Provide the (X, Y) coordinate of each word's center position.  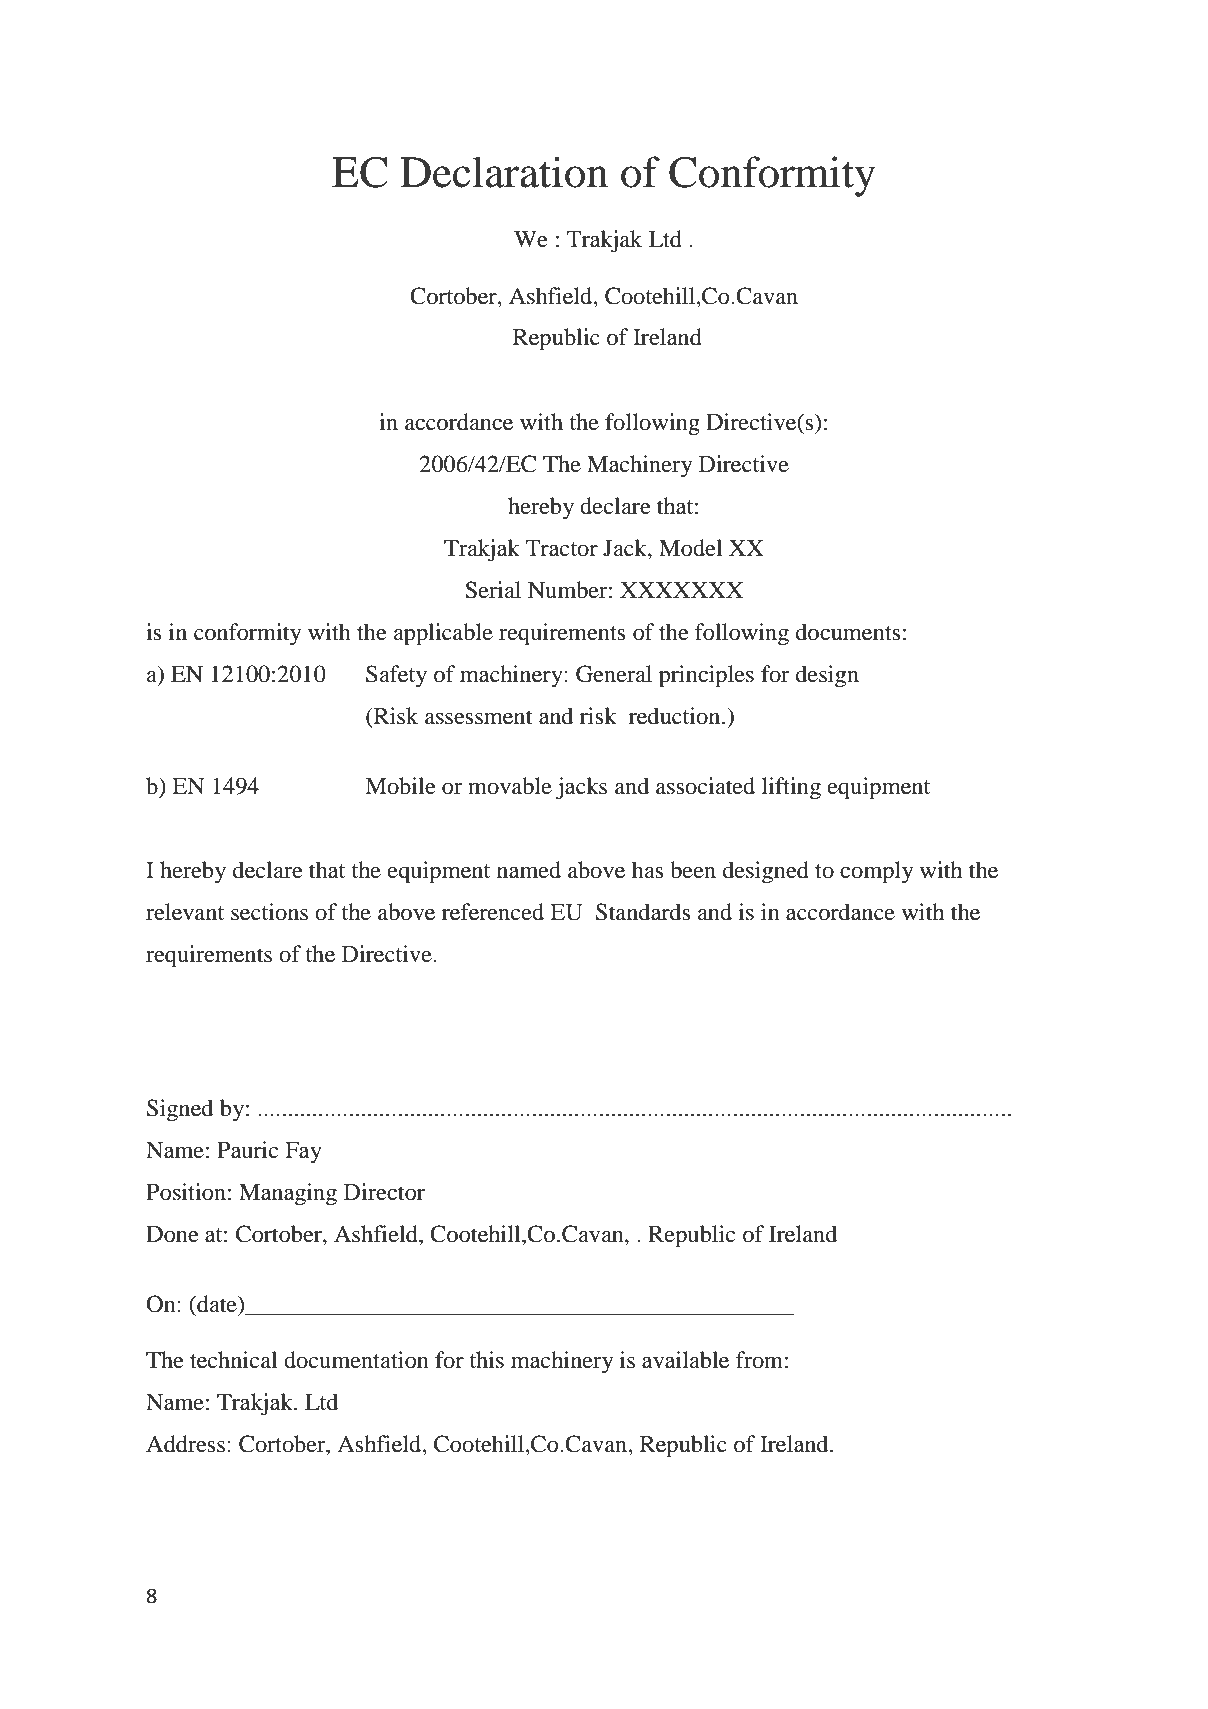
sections (269, 912)
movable (510, 786)
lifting (791, 788)
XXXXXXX (681, 590)
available (685, 1360)
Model (690, 548)
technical (233, 1360)
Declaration (504, 172)
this (487, 1360)
